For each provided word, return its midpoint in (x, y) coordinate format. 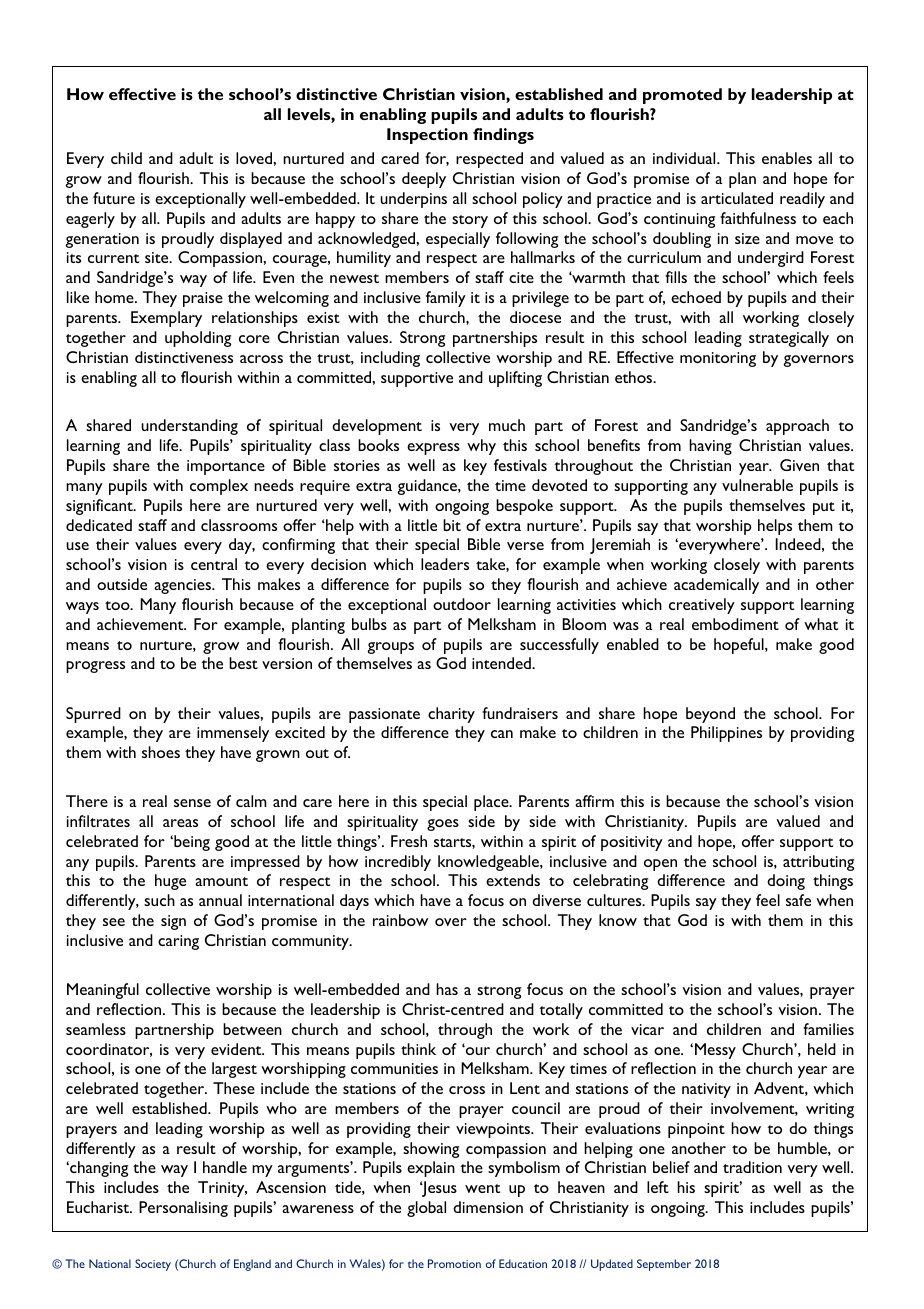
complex (219, 487)
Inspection (427, 136)
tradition (752, 1167)
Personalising (183, 1209)
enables (787, 158)
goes (443, 825)
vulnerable (757, 485)
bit (452, 525)
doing (786, 882)
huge (170, 882)
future (114, 198)
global (426, 1209)
